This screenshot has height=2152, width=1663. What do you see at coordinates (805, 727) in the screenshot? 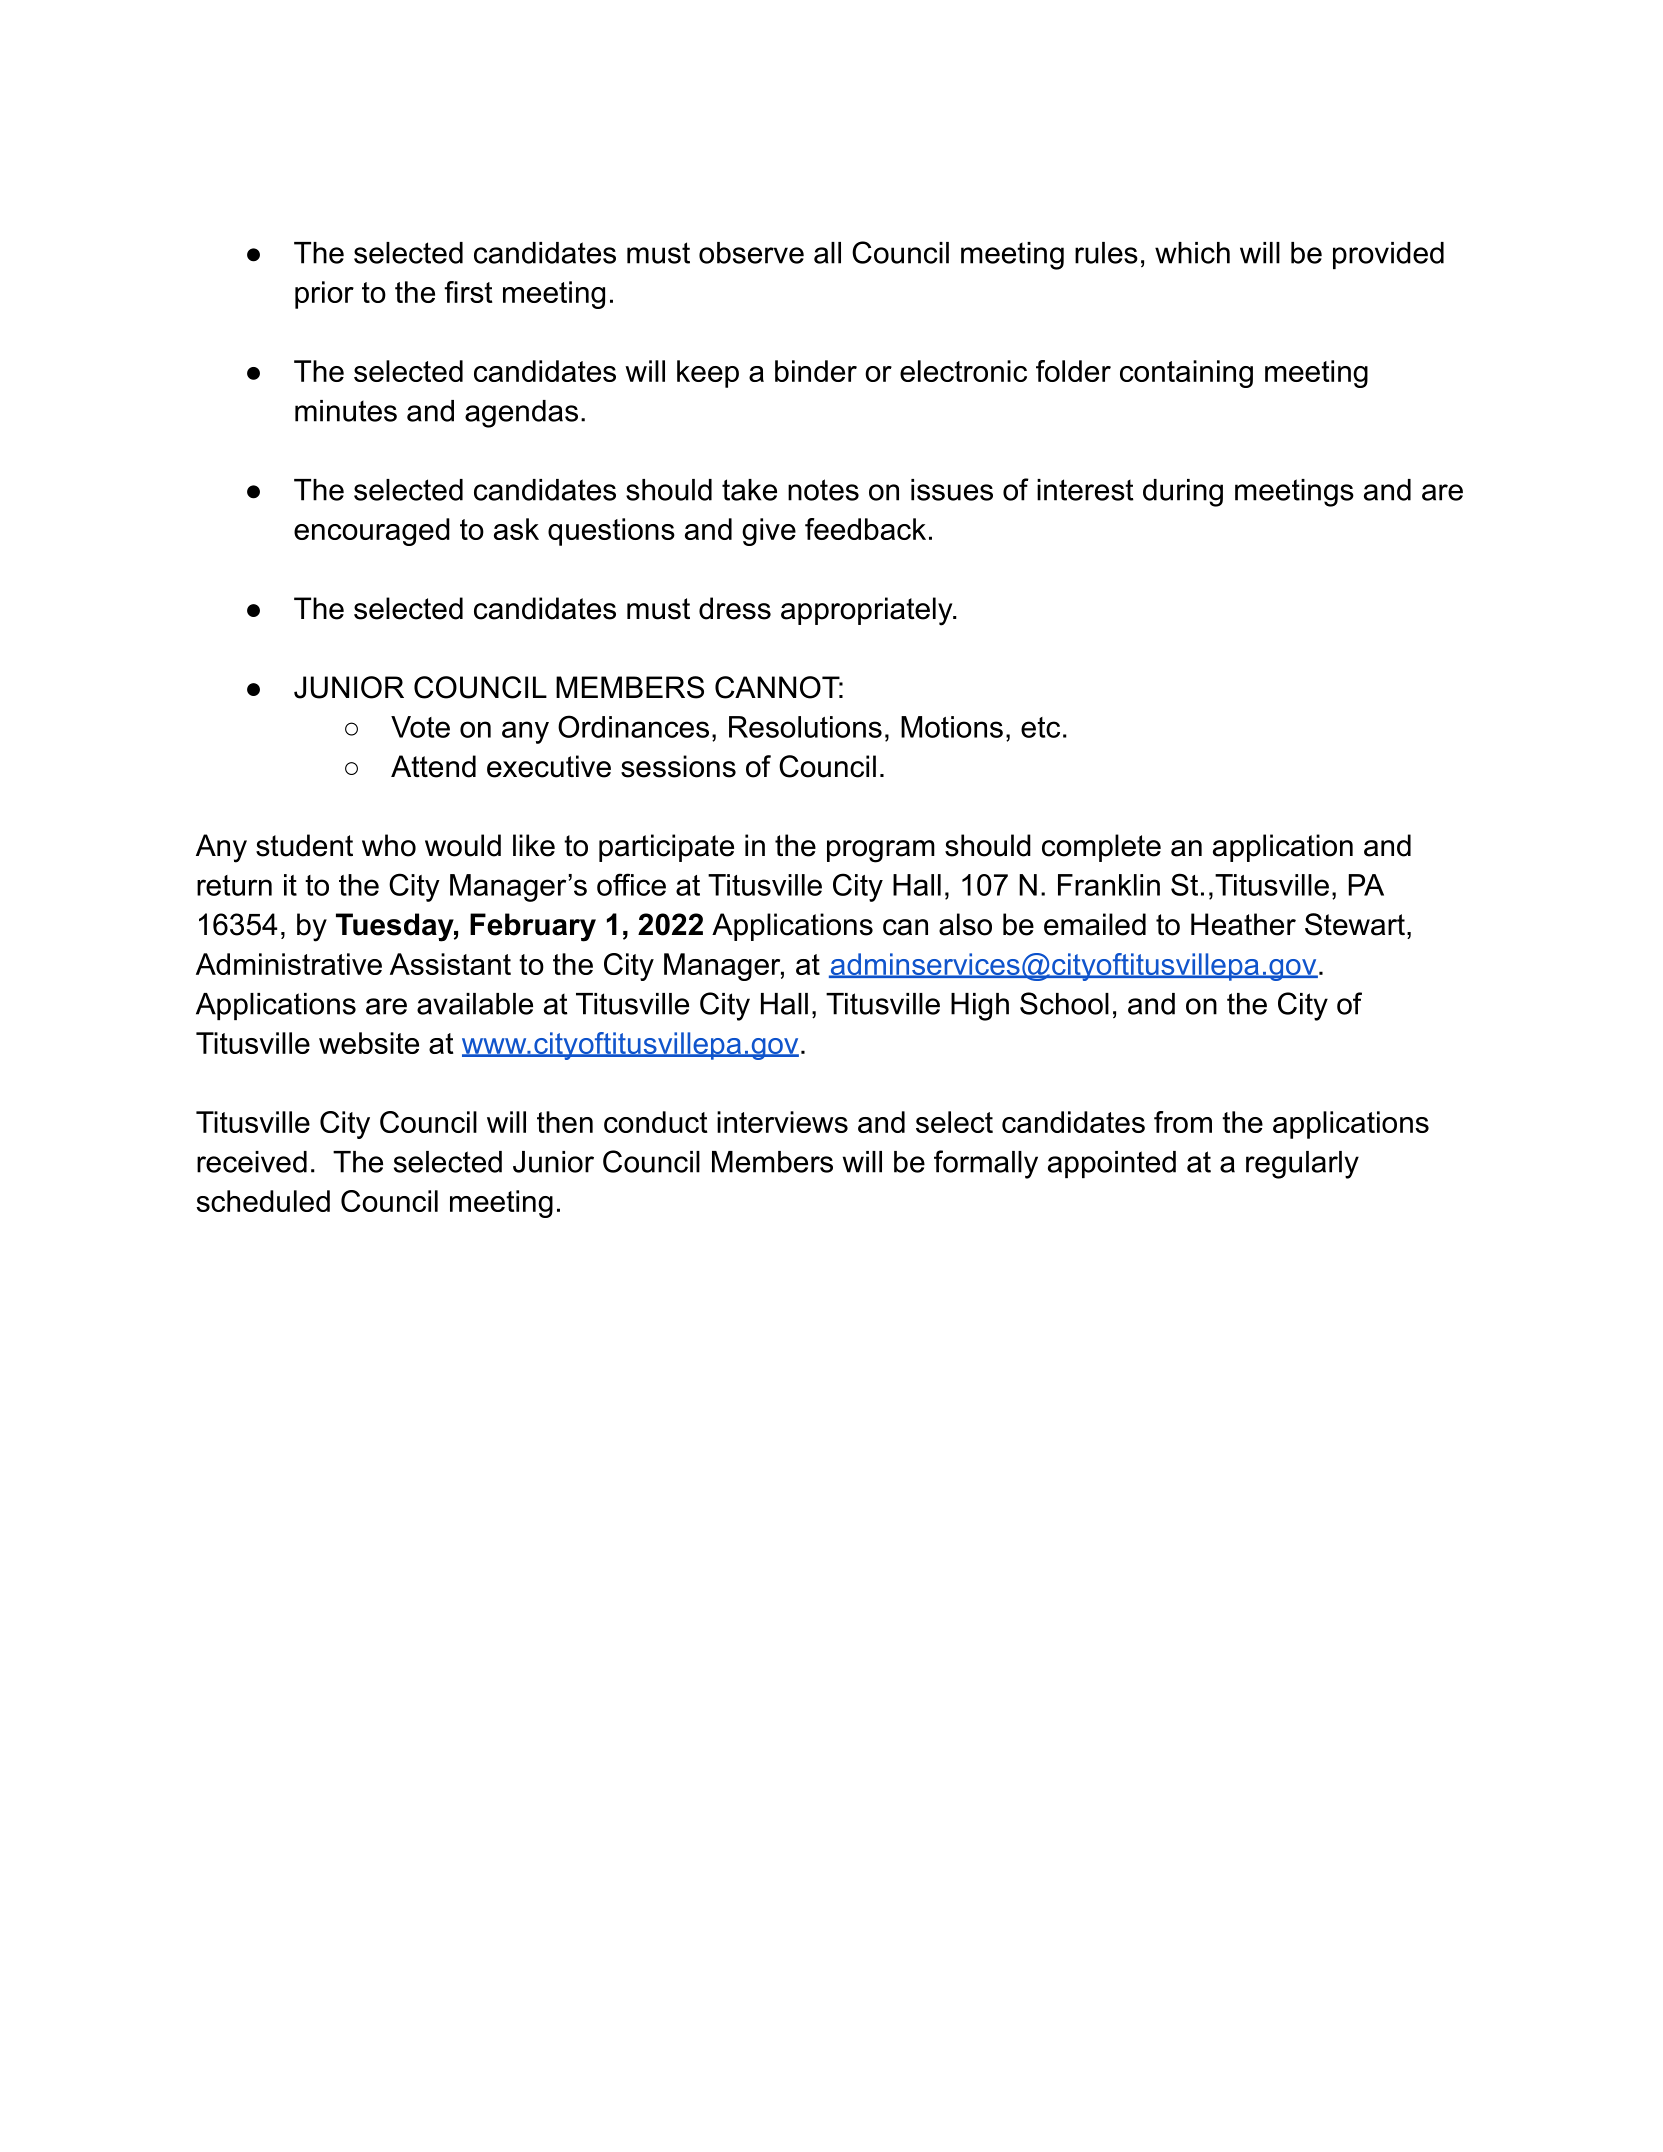
I see `Resolutions` at bounding box center [805, 727].
